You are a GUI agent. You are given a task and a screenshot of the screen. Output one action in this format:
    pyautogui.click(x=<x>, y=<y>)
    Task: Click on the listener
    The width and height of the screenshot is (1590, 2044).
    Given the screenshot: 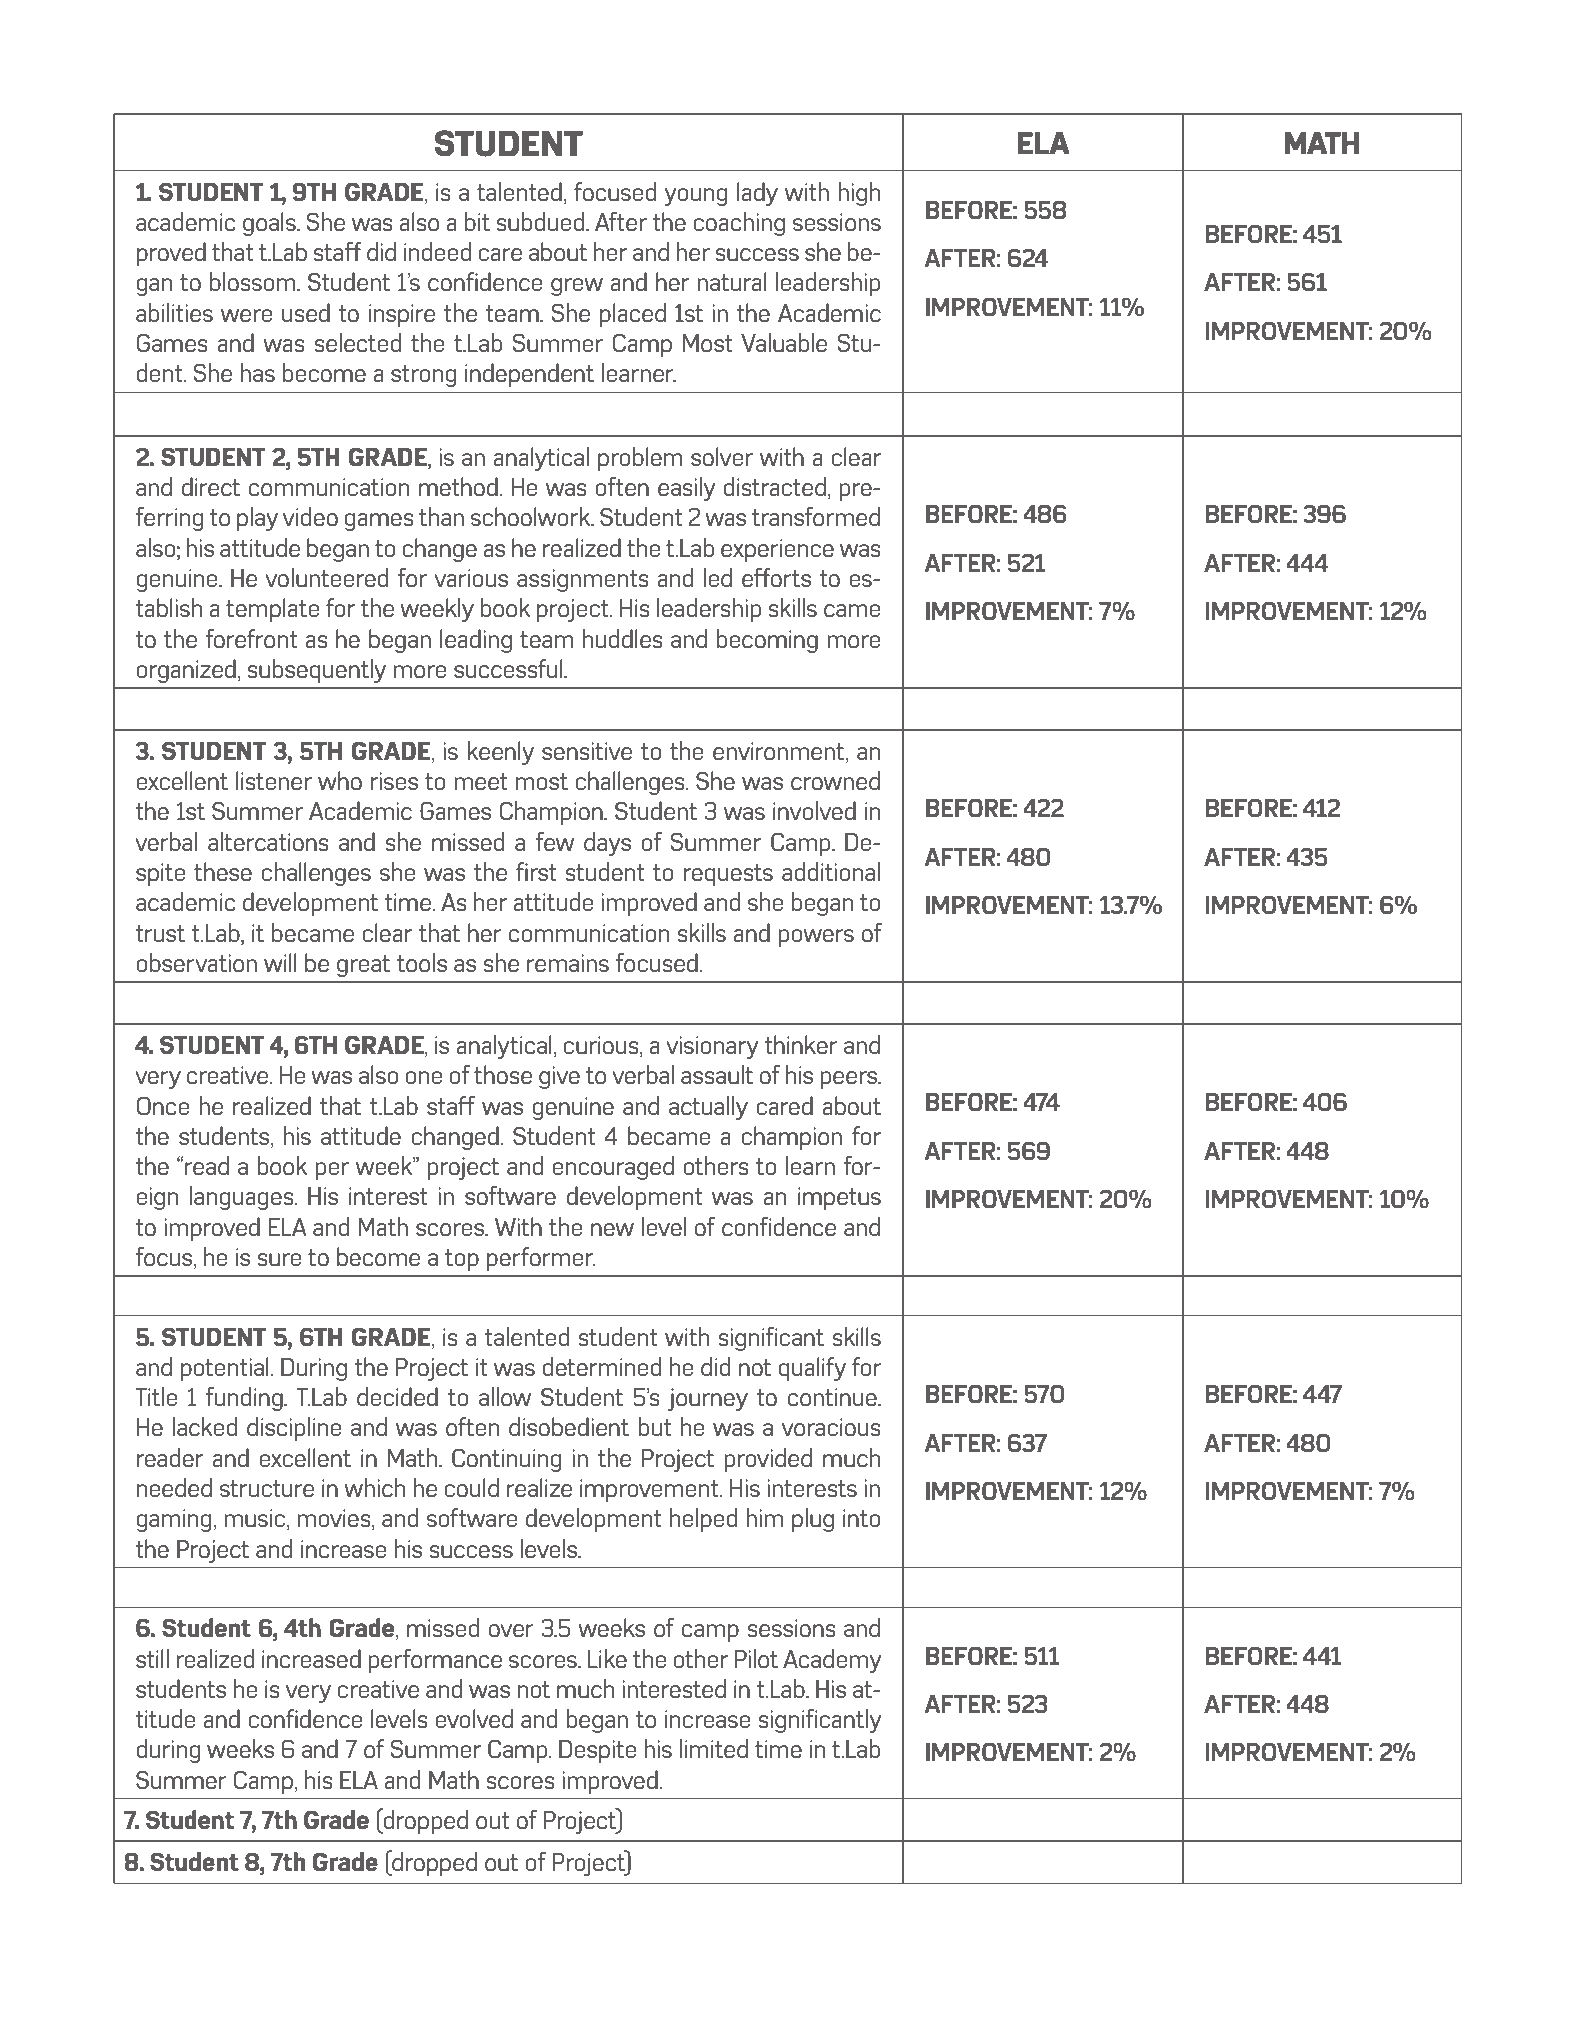 What is the action you would take?
    pyautogui.click(x=274, y=780)
